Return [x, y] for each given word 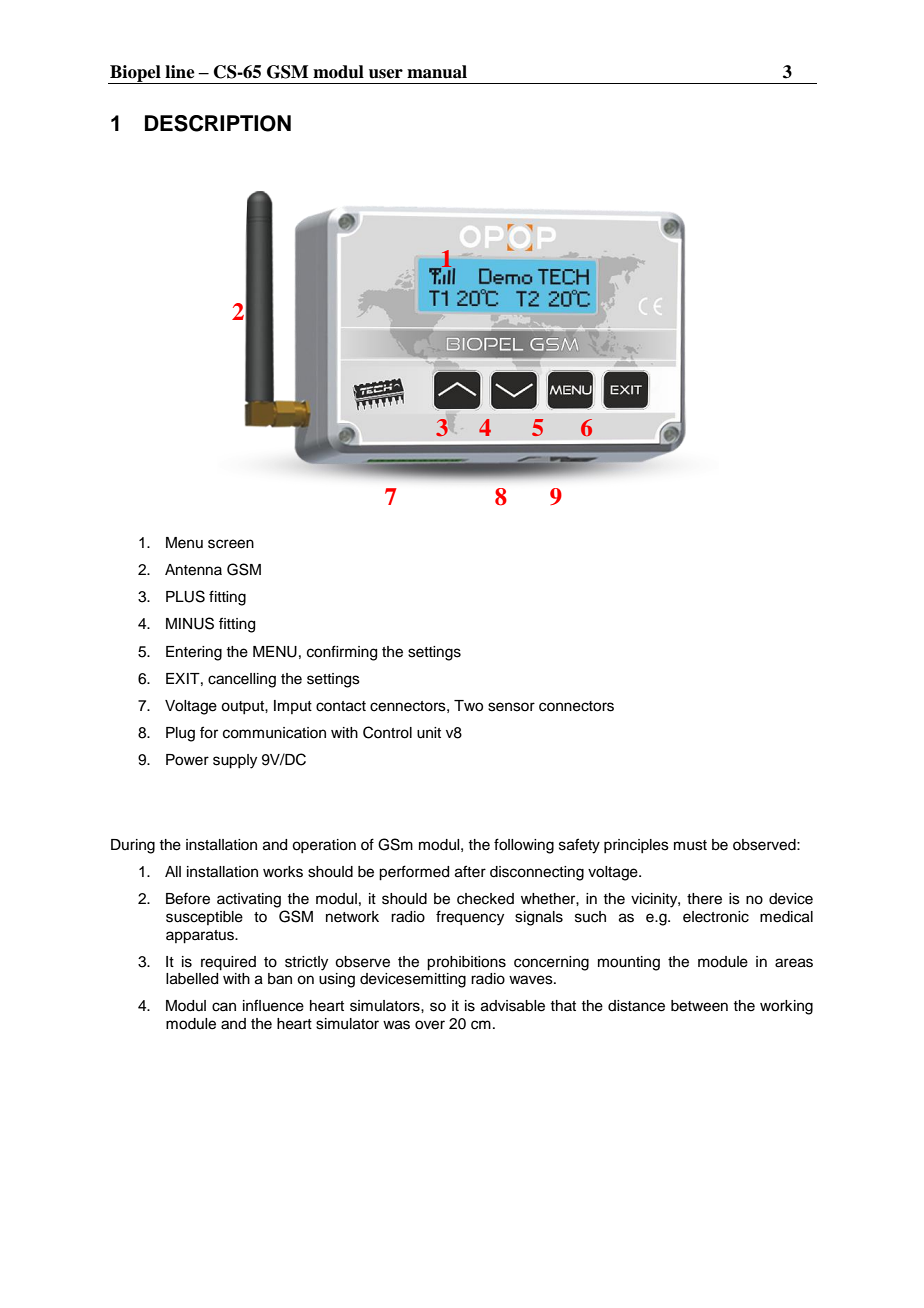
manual [437, 72]
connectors [576, 706]
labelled [192, 979]
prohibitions [466, 963]
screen [231, 544]
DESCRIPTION [218, 123]
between [699, 1006]
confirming [342, 653]
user [386, 74]
